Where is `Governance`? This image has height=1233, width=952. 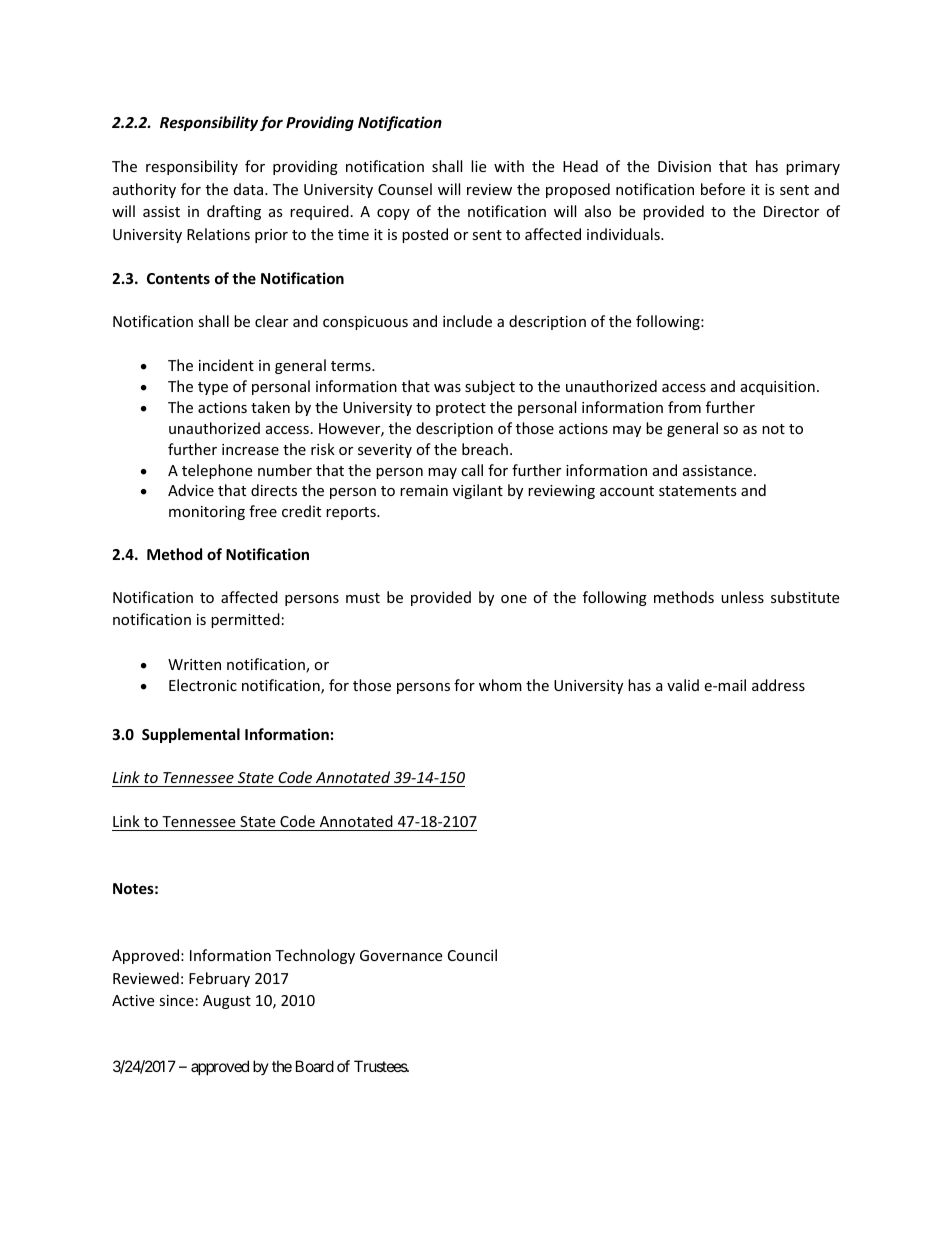 Governance is located at coordinates (401, 955).
